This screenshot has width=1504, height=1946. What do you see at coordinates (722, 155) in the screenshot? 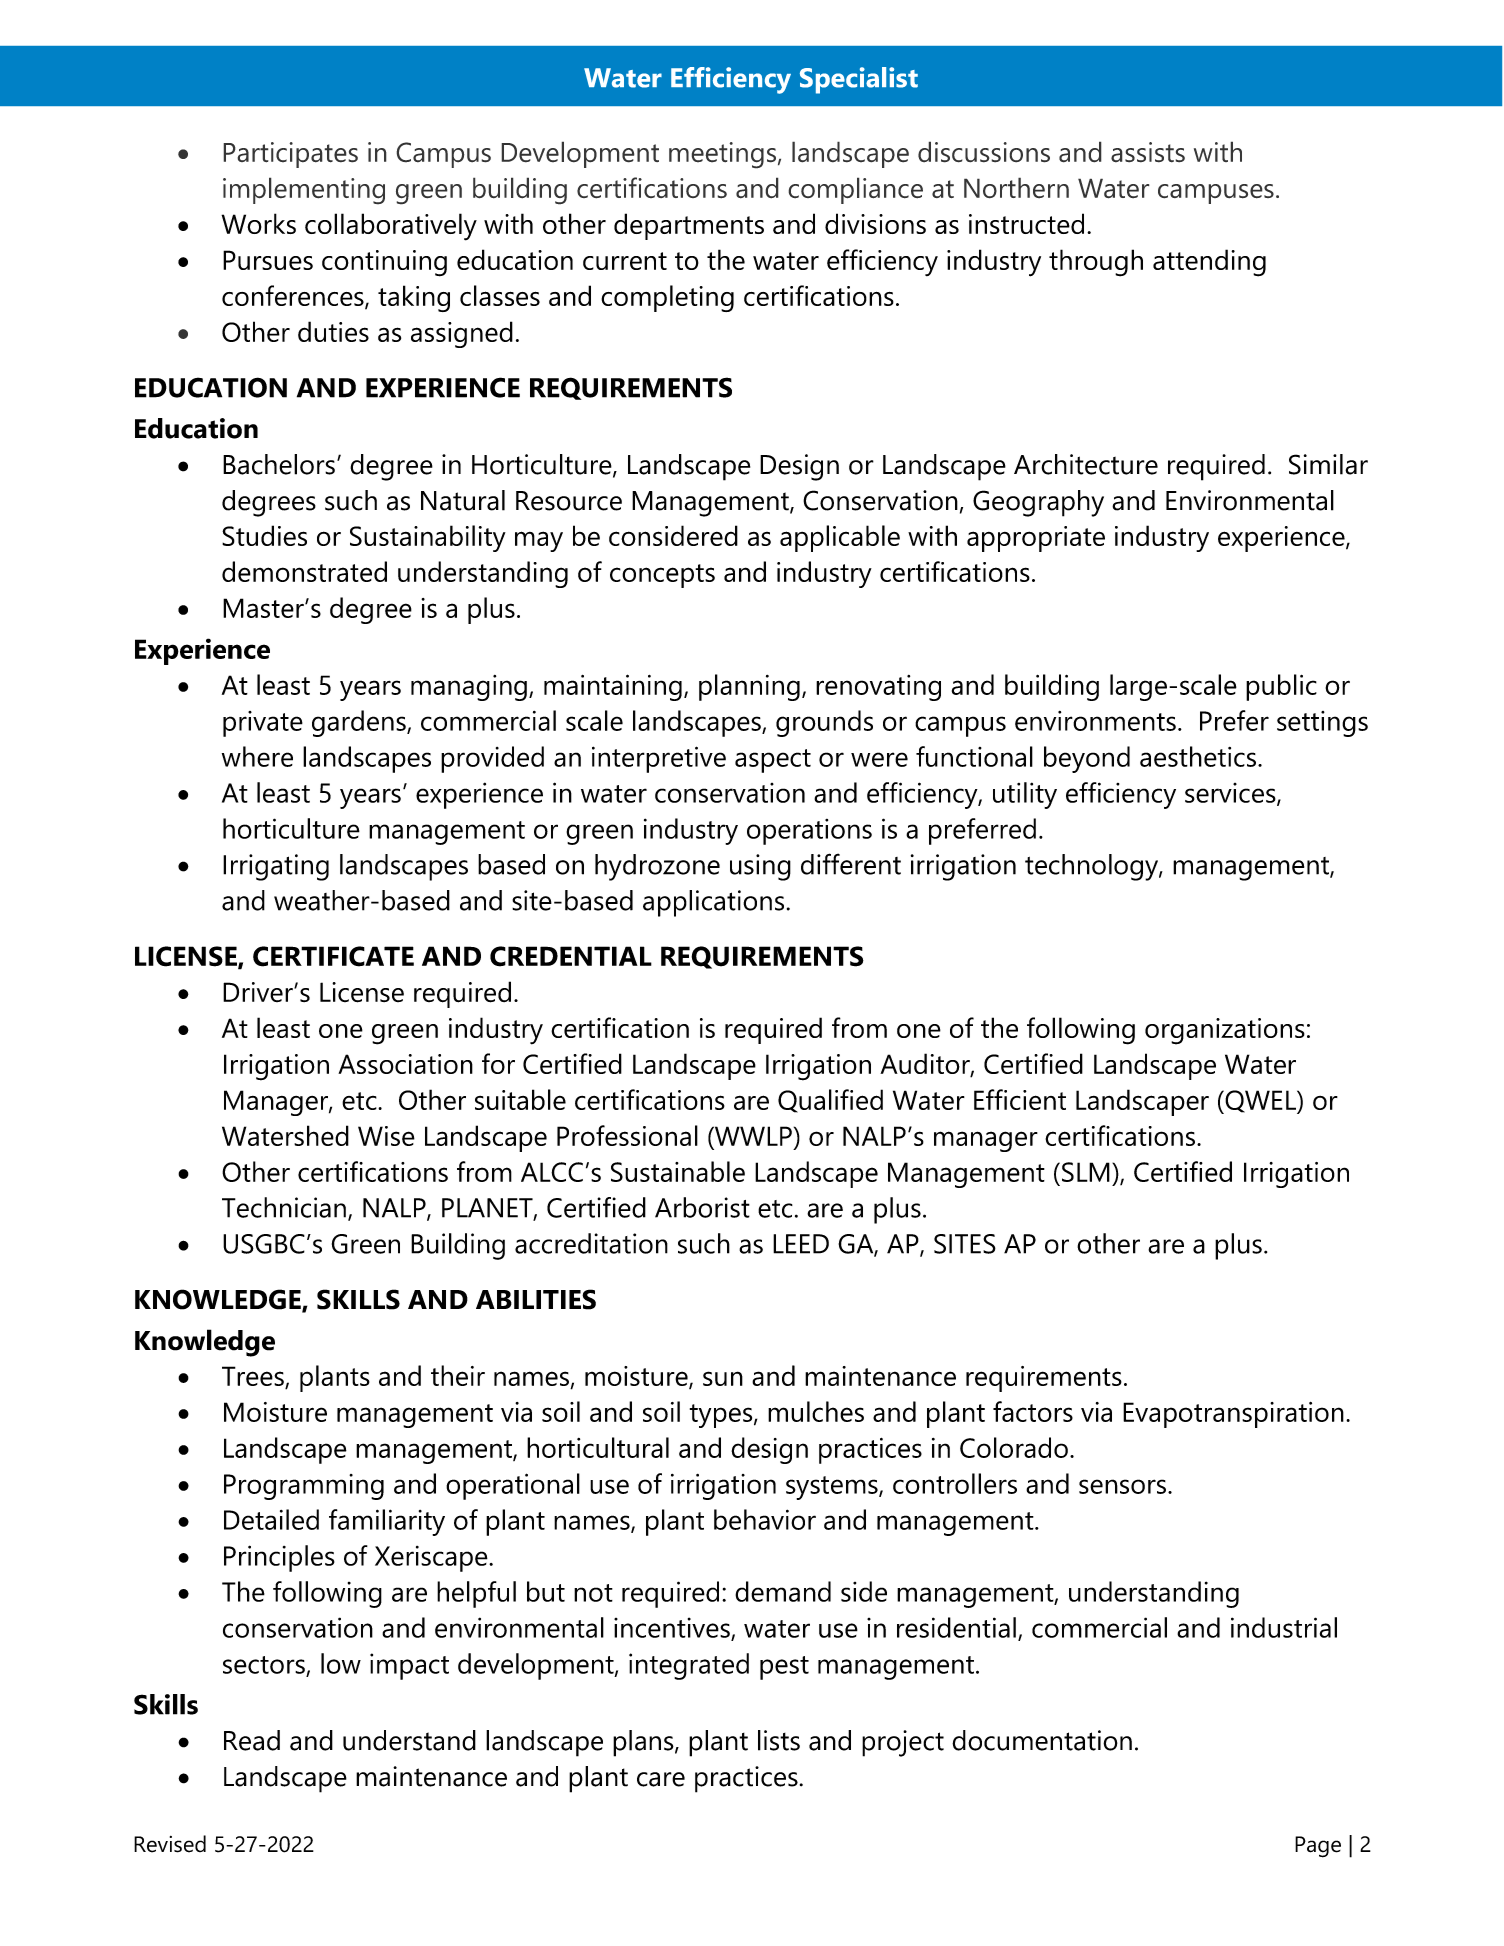
I see `meetings` at bounding box center [722, 155].
